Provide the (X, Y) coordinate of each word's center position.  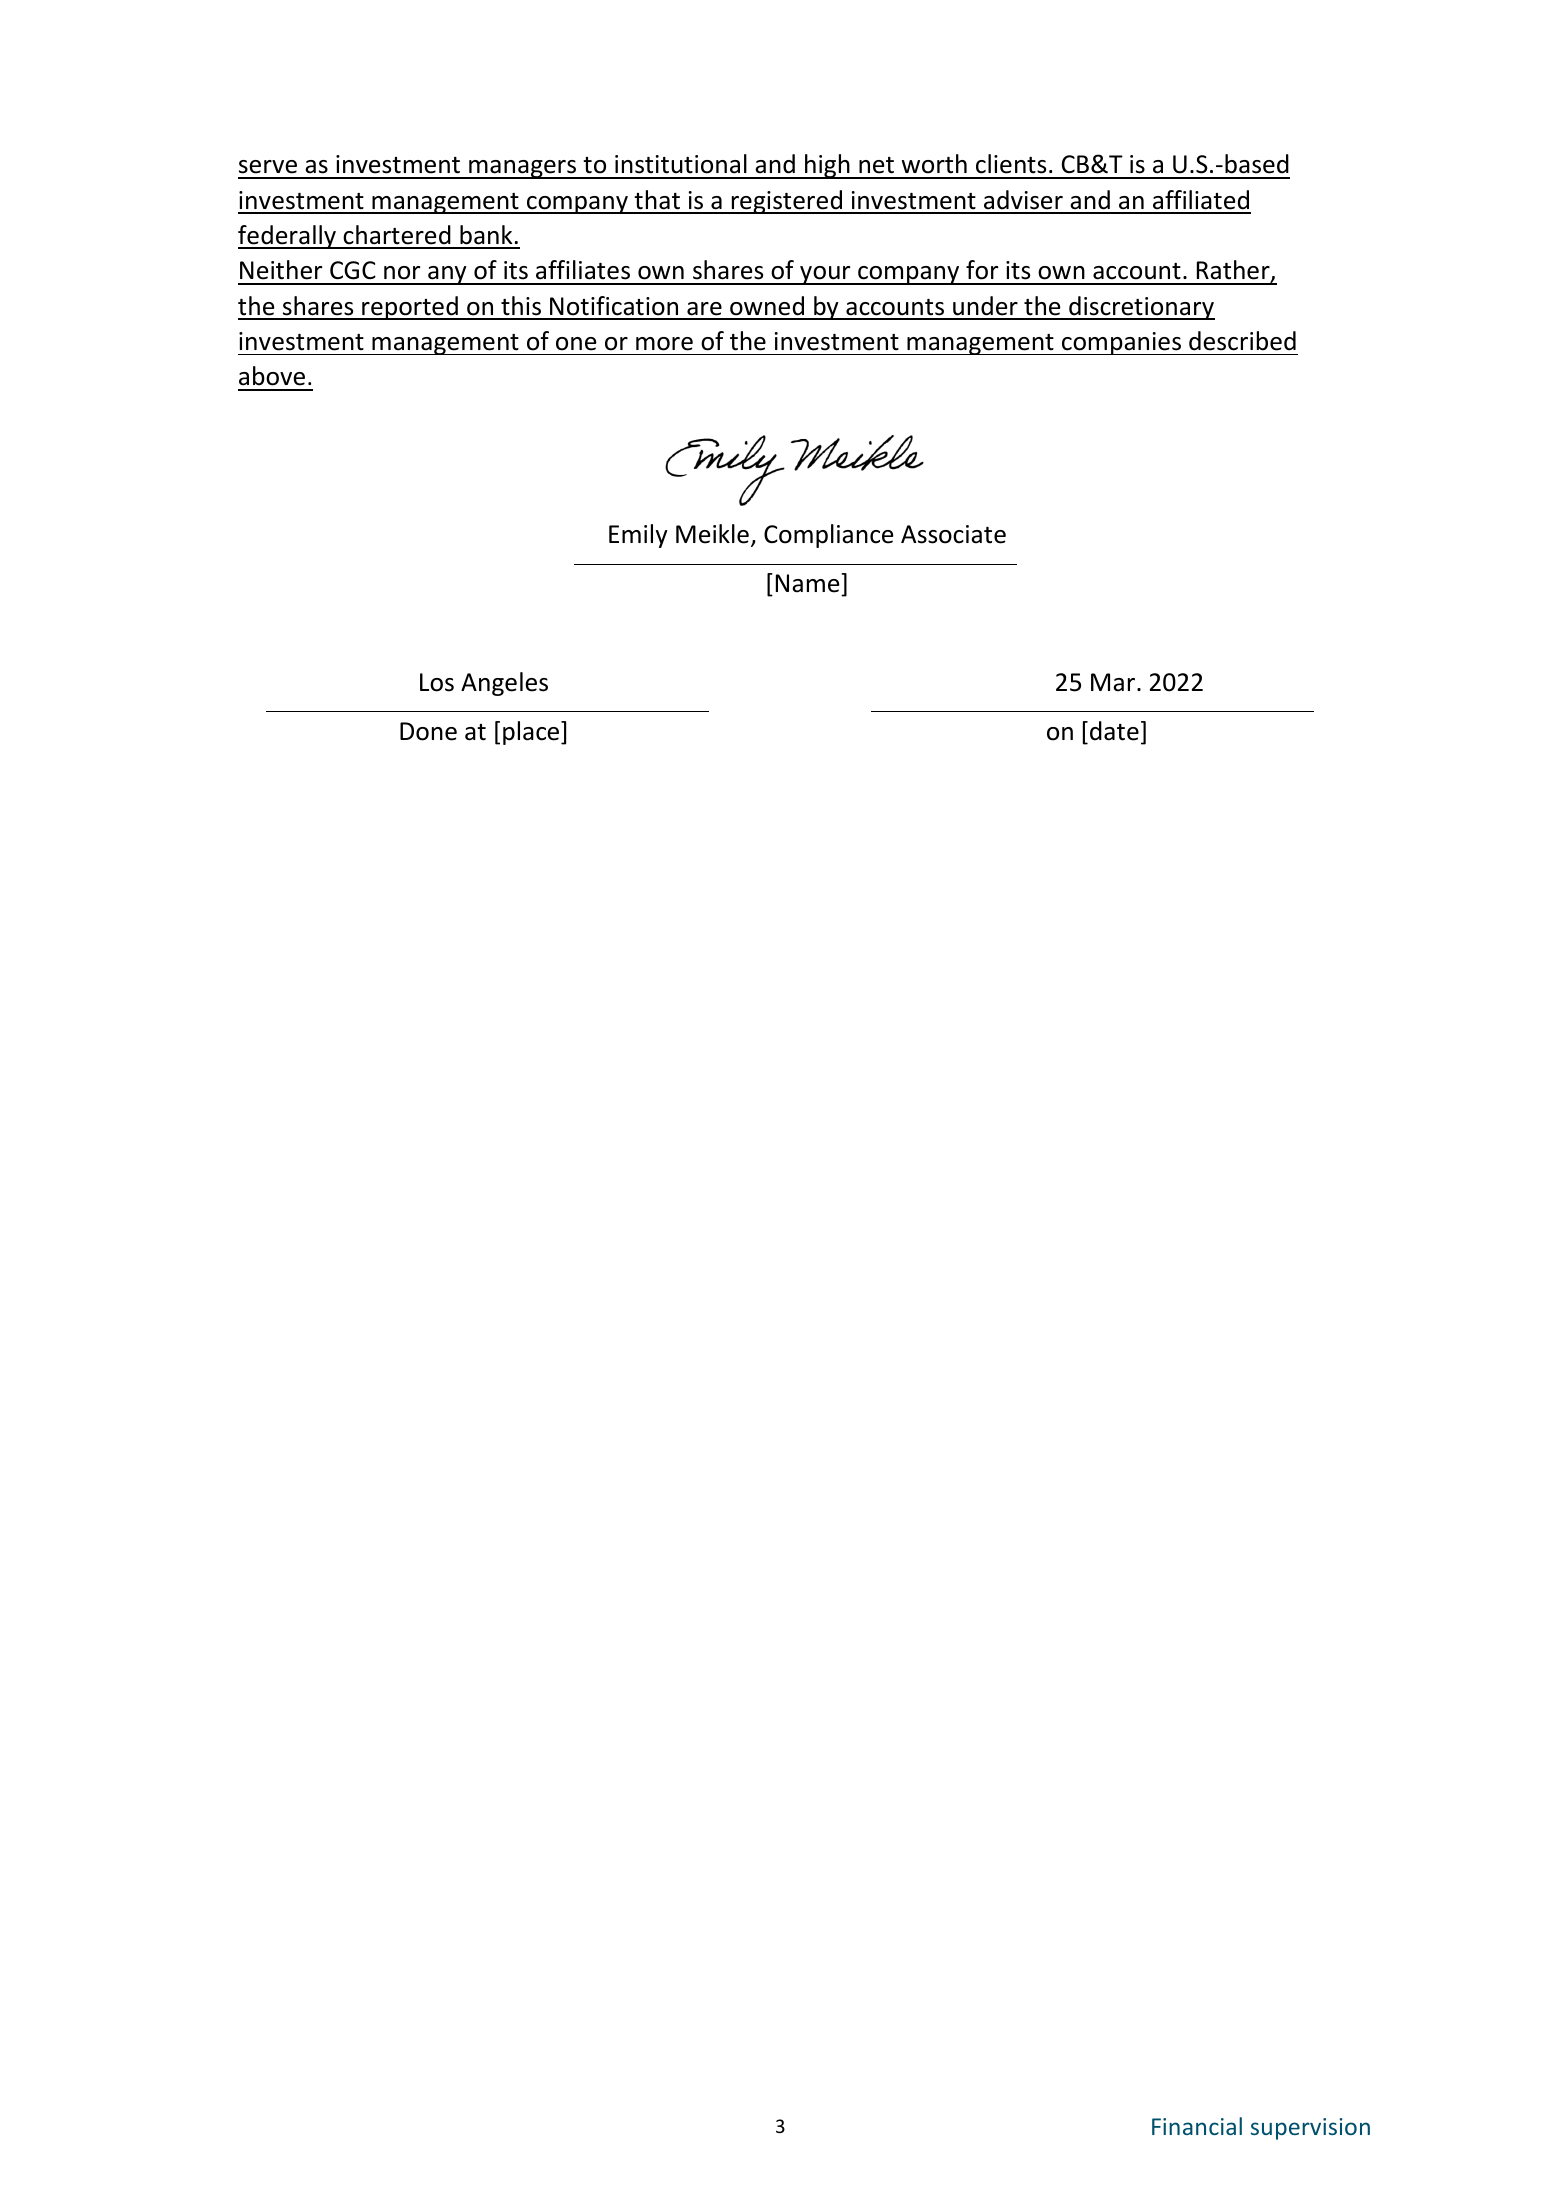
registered (787, 202)
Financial (1197, 2126)
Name (809, 583)
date (1114, 731)
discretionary (1141, 308)
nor (402, 273)
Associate (953, 534)
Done (428, 731)
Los (437, 682)
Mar (1113, 682)
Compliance (828, 536)
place (532, 733)
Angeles (504, 684)
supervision (1310, 2129)
